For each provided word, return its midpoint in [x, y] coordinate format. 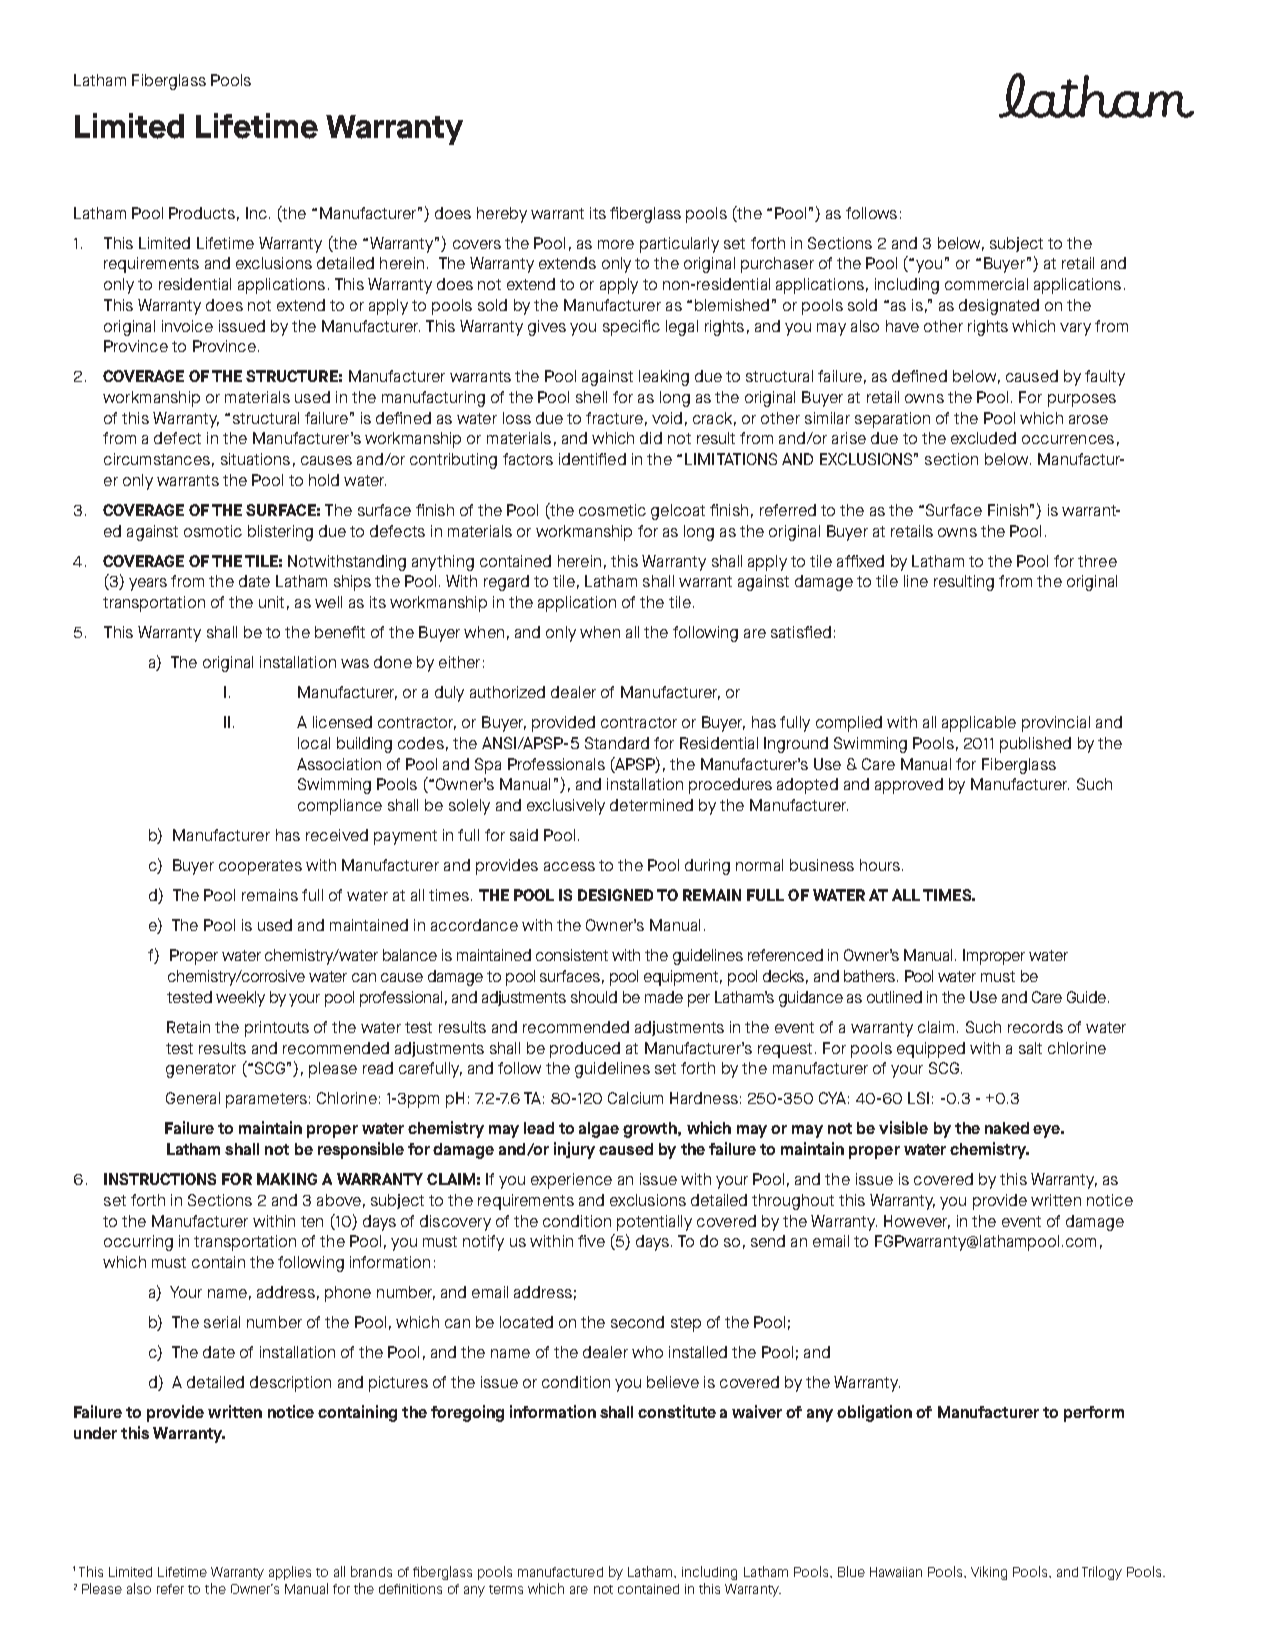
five [591, 1241]
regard [506, 583]
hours [880, 865]
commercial [986, 284]
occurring [138, 1243]
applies [290, 1573]
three [1097, 561]
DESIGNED [615, 895]
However [917, 1222]
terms [506, 1589]
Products [202, 213]
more [616, 244]
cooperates [260, 867]
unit [271, 602]
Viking [989, 1573]
